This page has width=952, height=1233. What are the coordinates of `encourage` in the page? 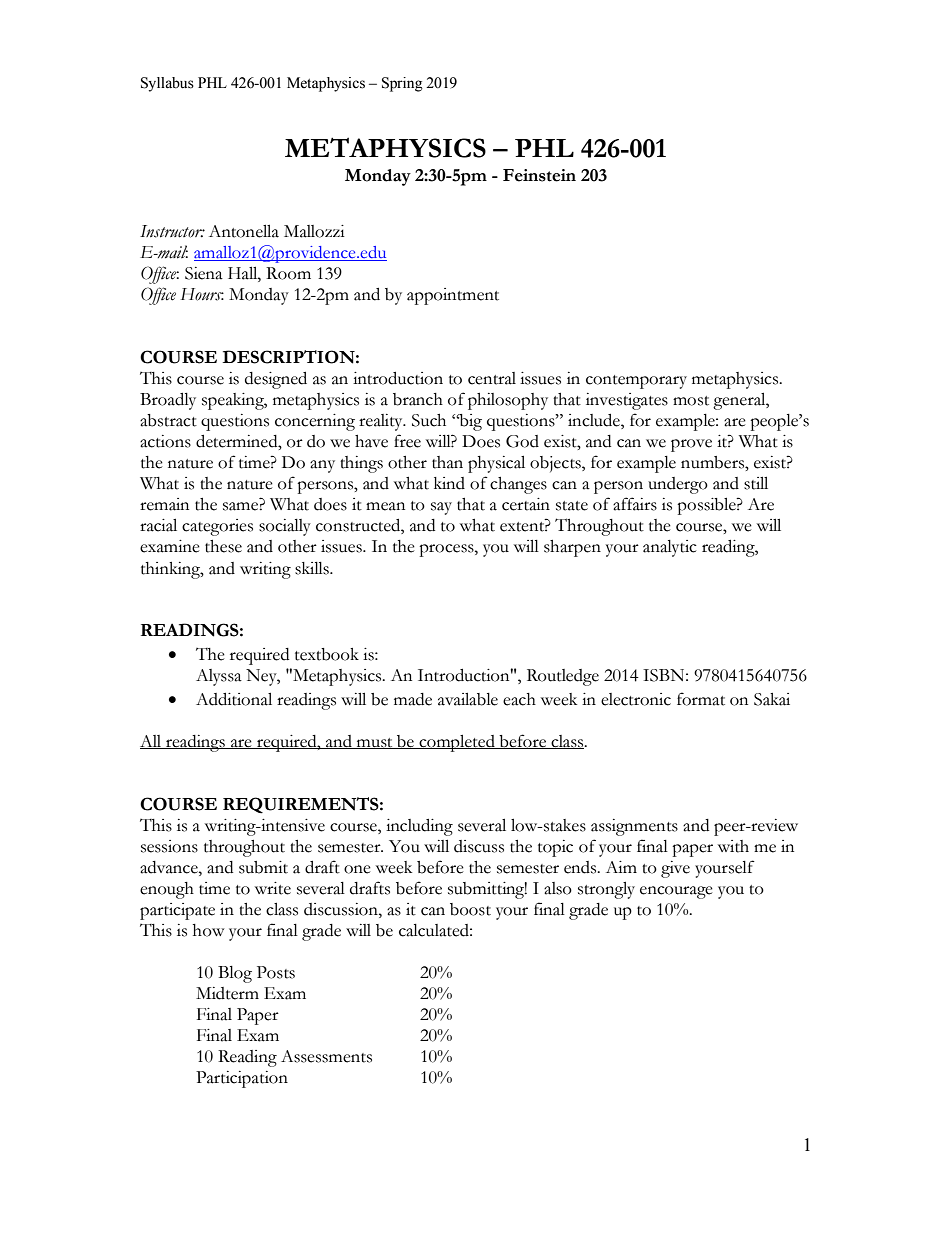 It's located at (676, 892).
